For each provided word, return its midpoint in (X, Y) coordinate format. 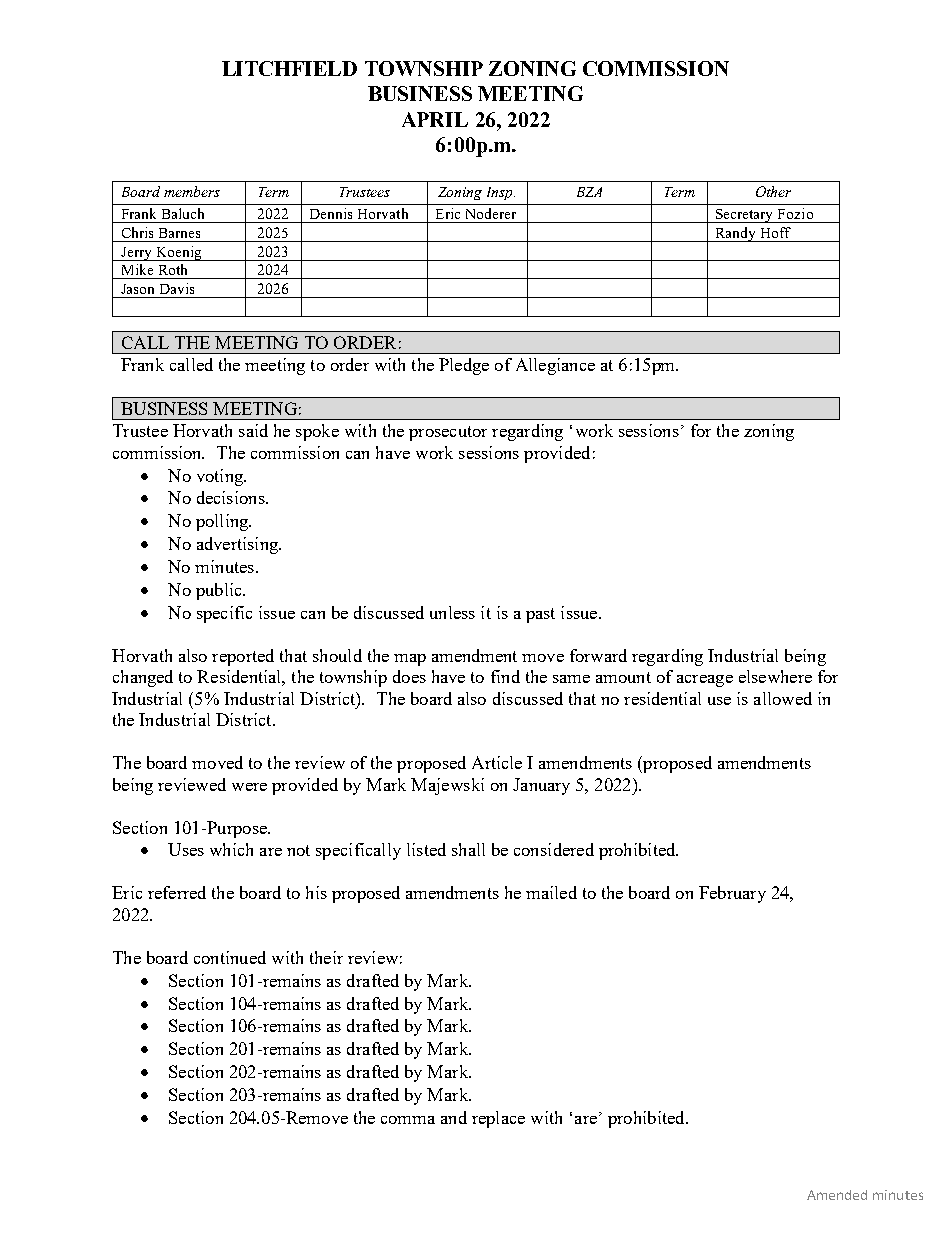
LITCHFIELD (289, 68)
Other (773, 191)
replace (498, 1119)
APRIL (435, 119)
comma (408, 1120)
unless (452, 612)
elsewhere (775, 676)
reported (243, 657)
